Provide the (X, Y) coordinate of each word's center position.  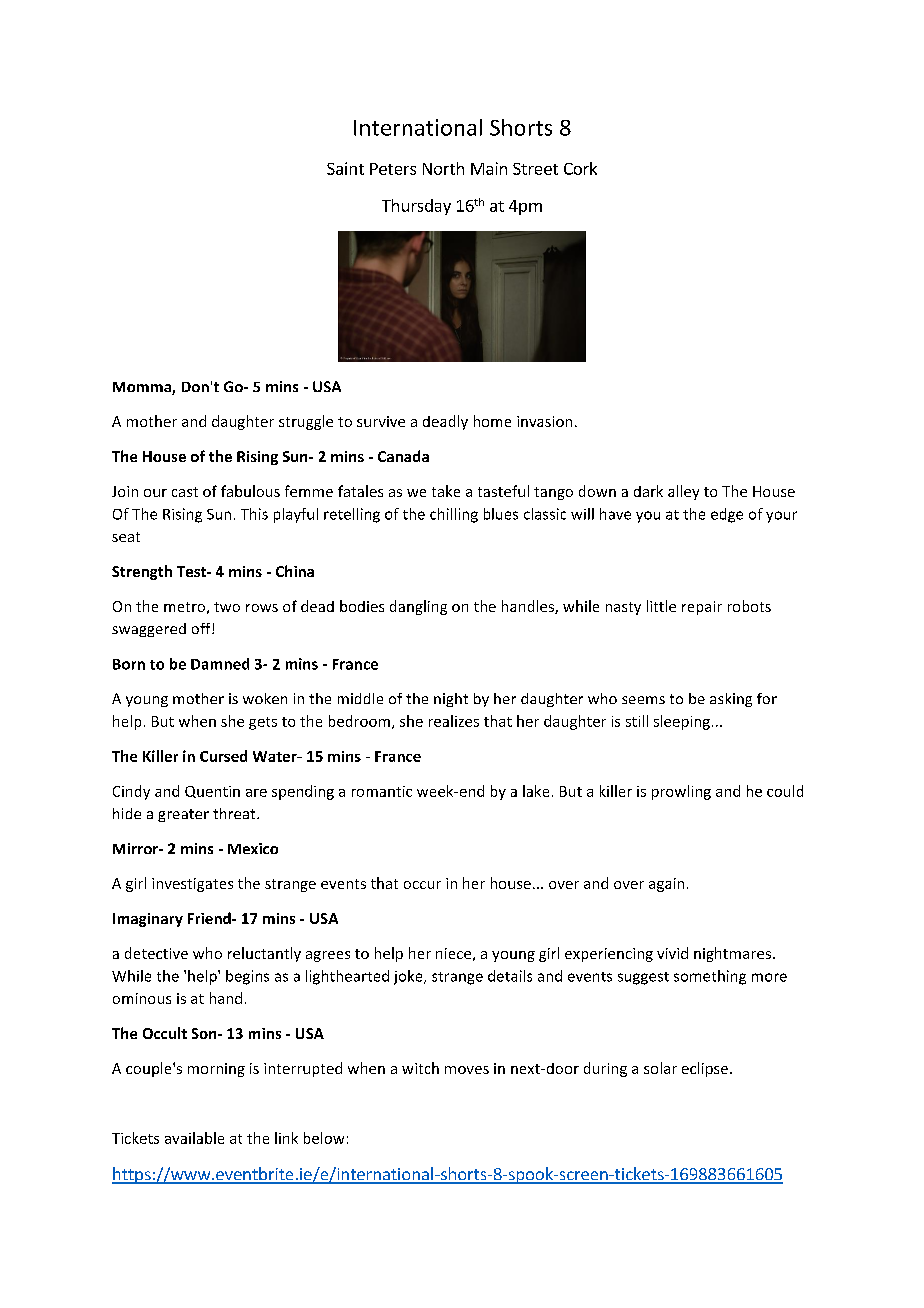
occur (422, 885)
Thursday (416, 207)
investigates (192, 885)
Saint (345, 168)
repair (702, 608)
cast (185, 492)
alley (683, 492)
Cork (580, 168)
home (492, 421)
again (666, 885)
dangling (418, 607)
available (194, 1138)
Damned (220, 664)
